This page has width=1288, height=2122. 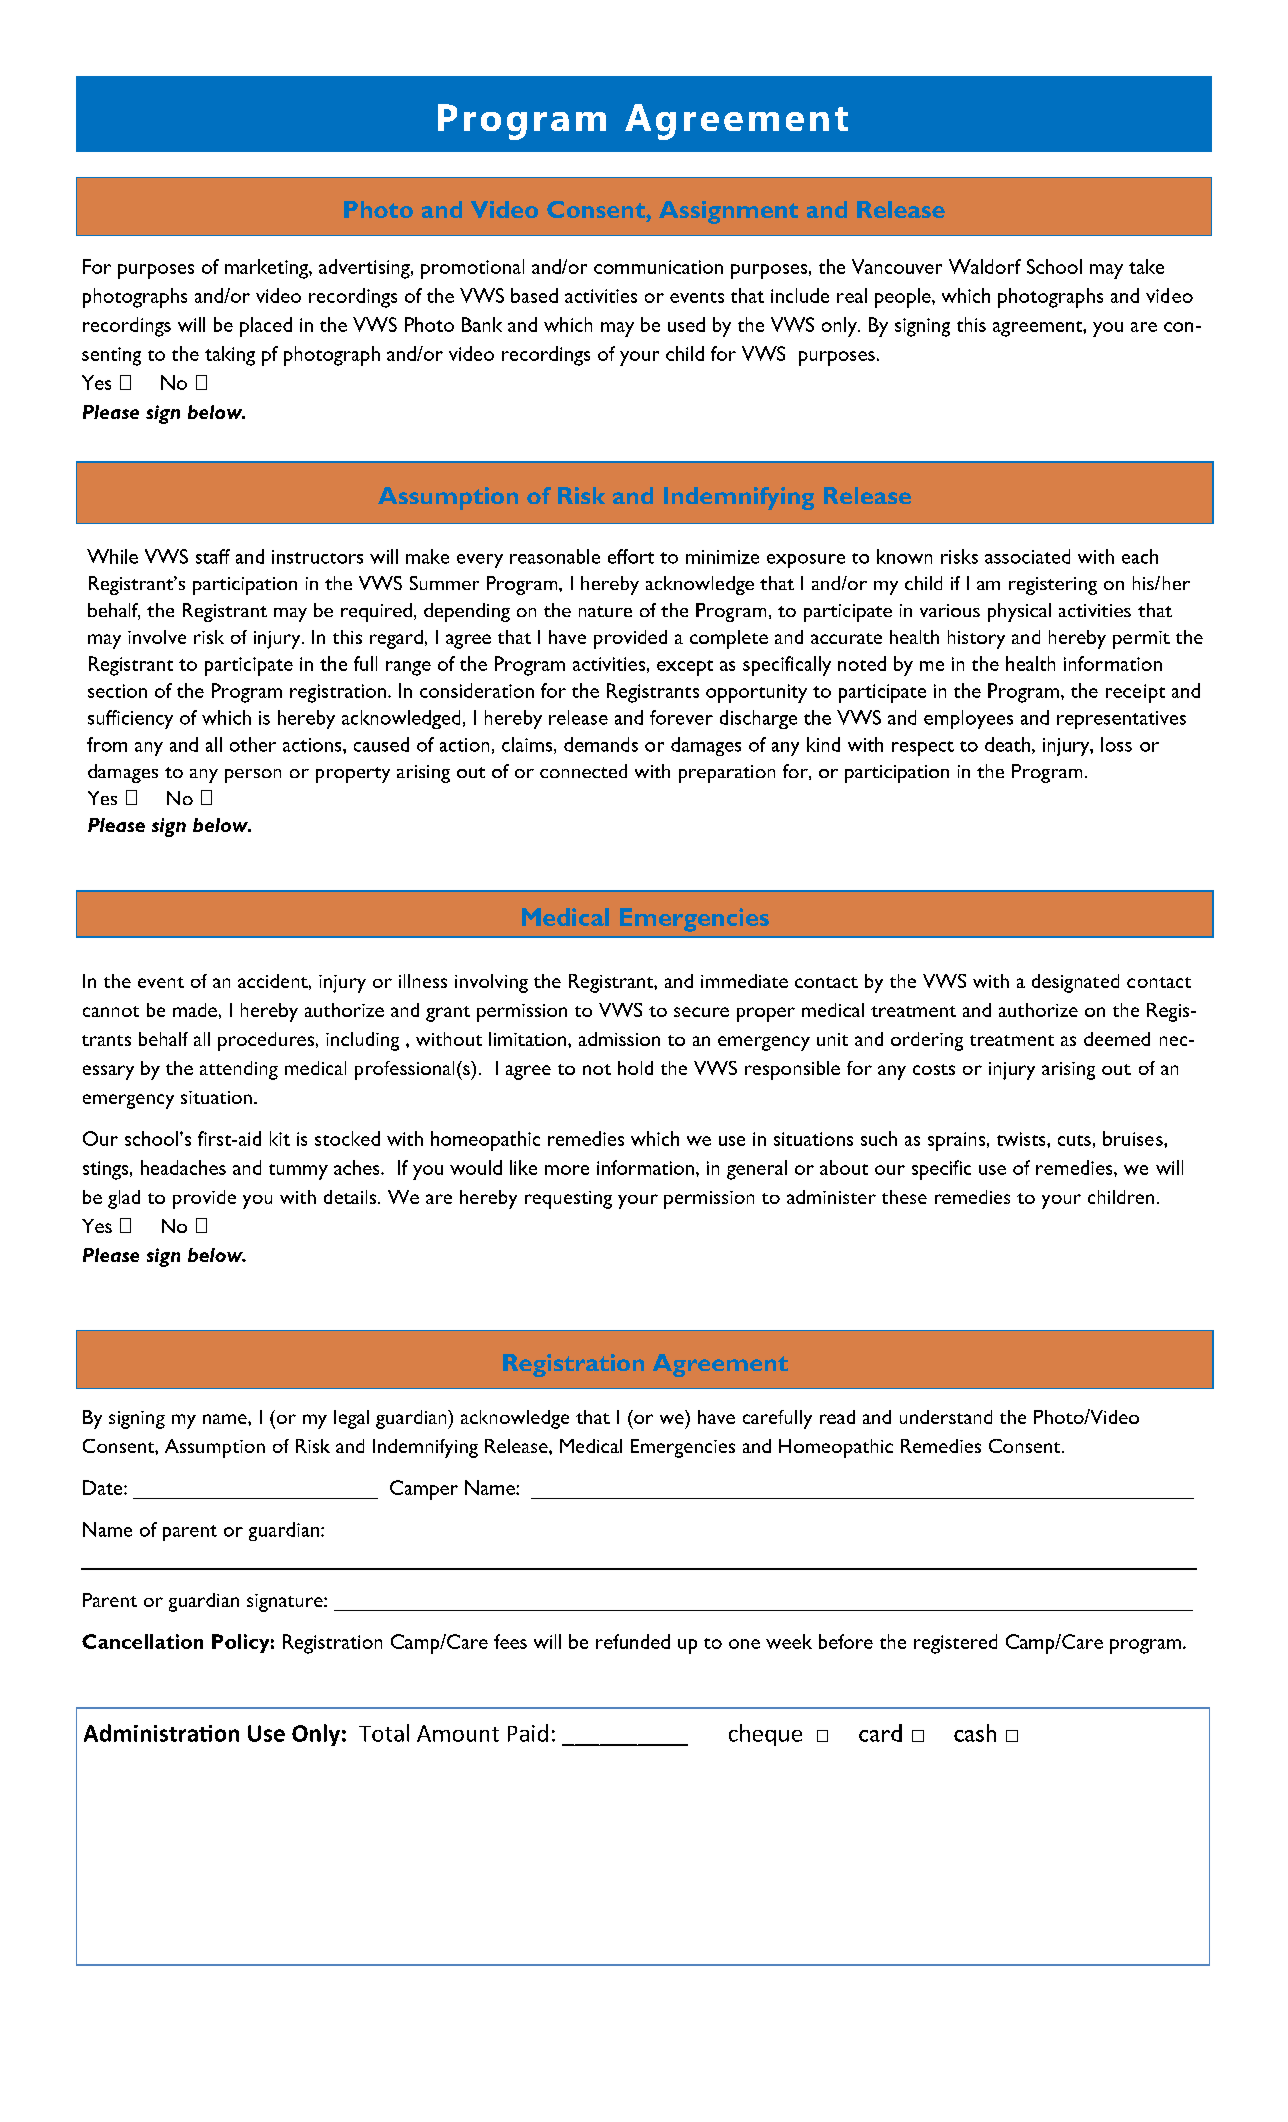 I want to click on Waldorf, so click(x=985, y=266).
